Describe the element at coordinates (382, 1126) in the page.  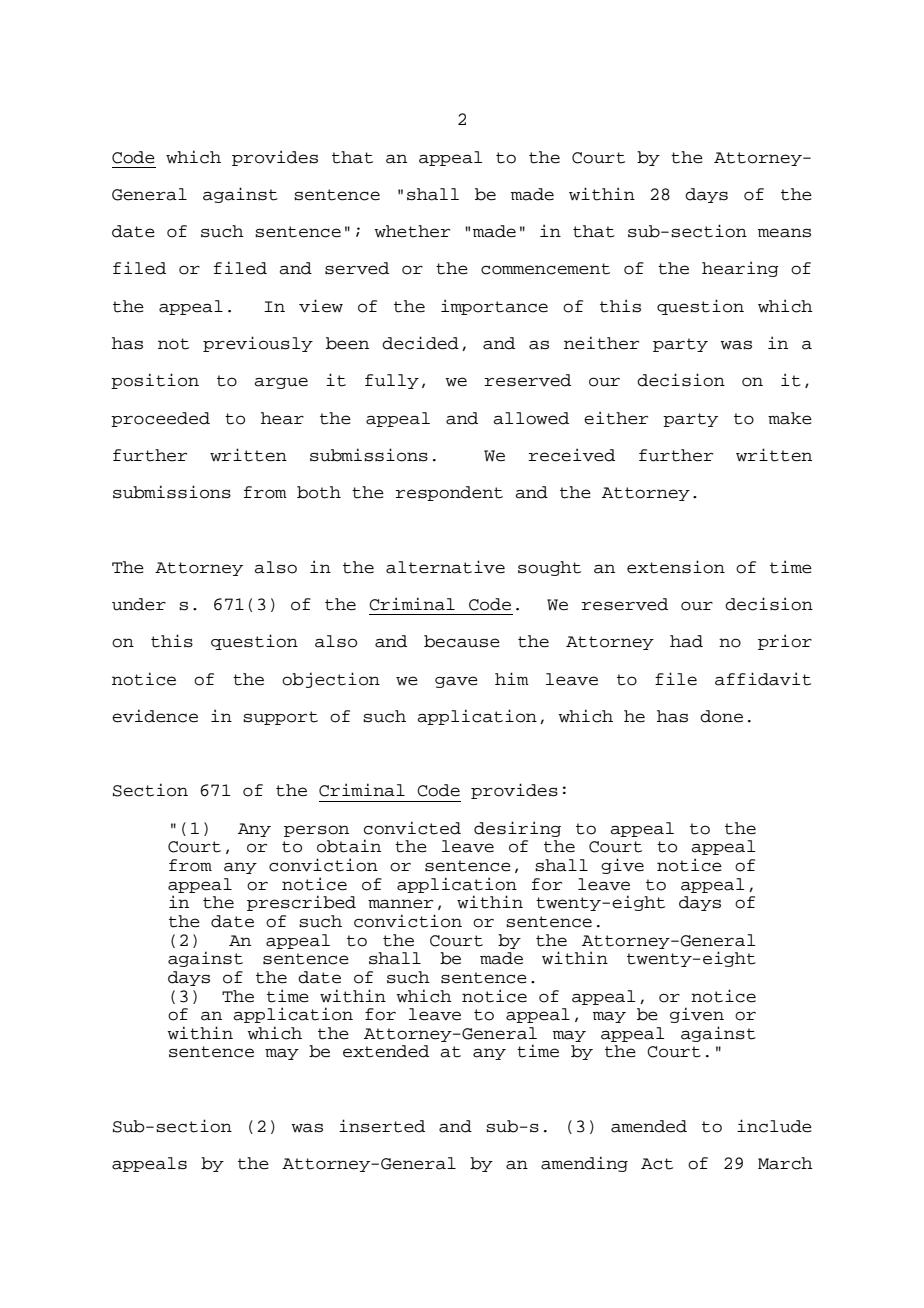
I see `inserted` at that location.
